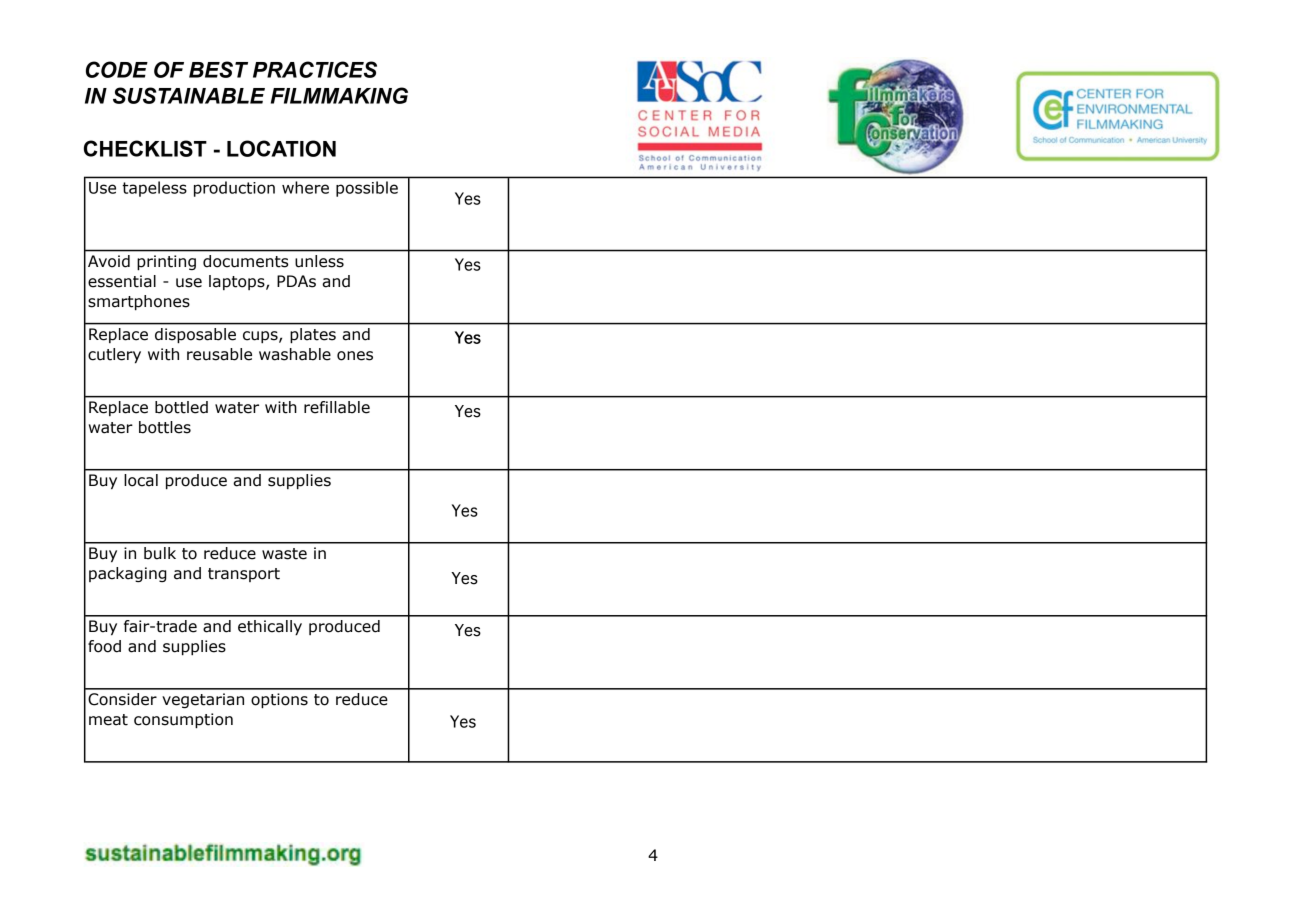  I want to click on unless, so click(319, 261).
